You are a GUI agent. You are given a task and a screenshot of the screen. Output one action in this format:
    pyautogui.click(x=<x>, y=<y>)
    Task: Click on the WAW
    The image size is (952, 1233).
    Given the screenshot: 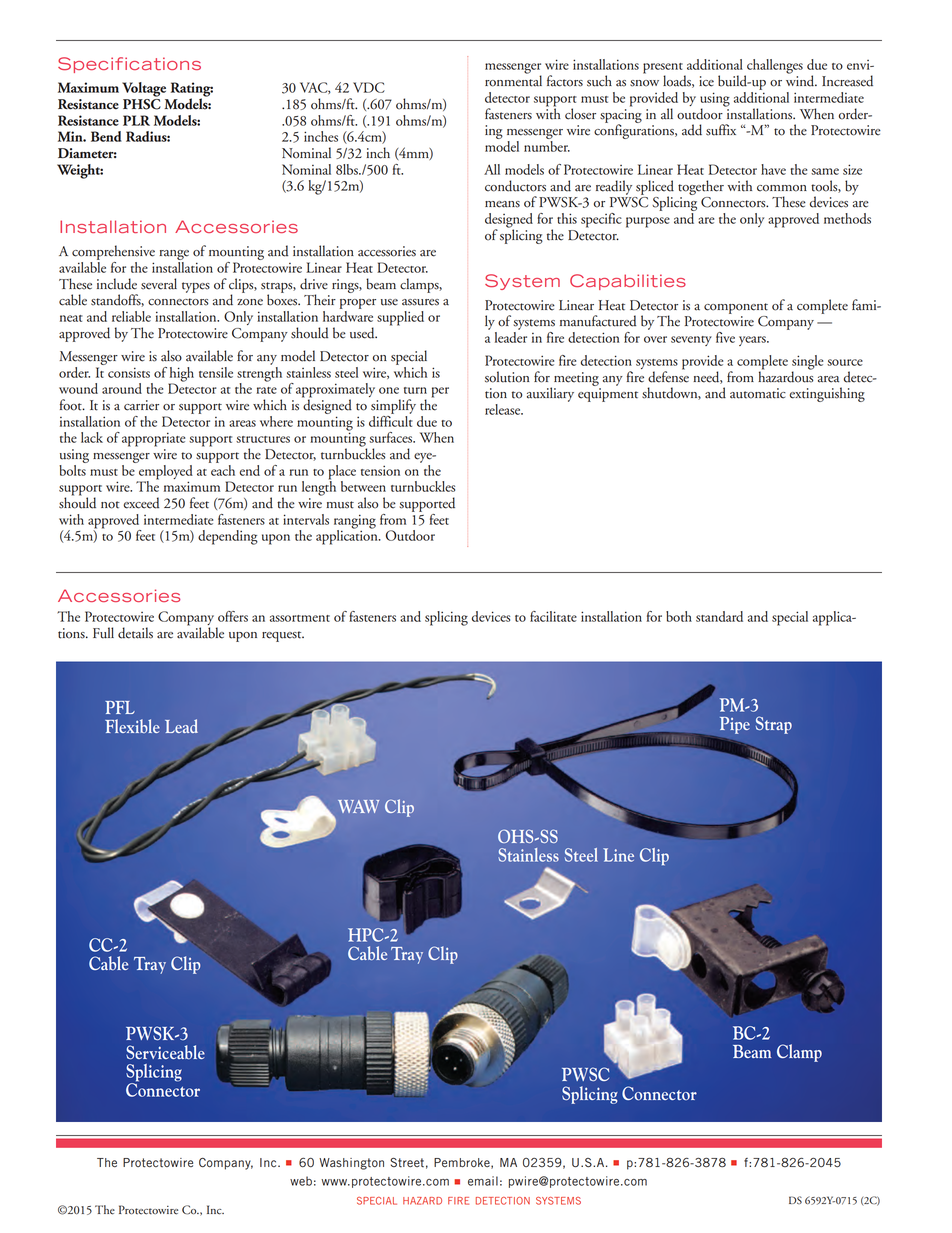 What is the action you would take?
    pyautogui.click(x=358, y=806)
